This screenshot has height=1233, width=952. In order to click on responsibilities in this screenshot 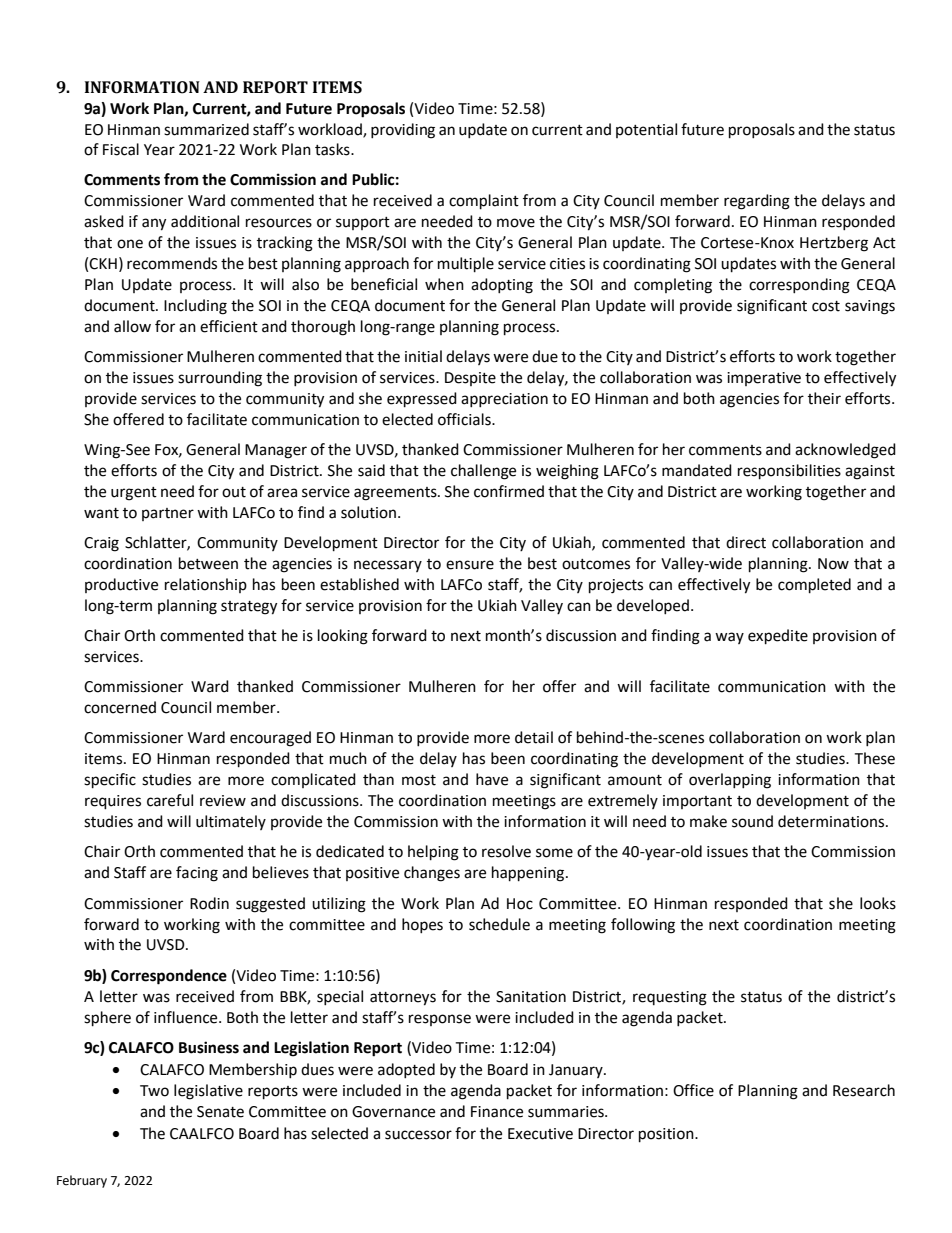, I will do `click(789, 472)`.
